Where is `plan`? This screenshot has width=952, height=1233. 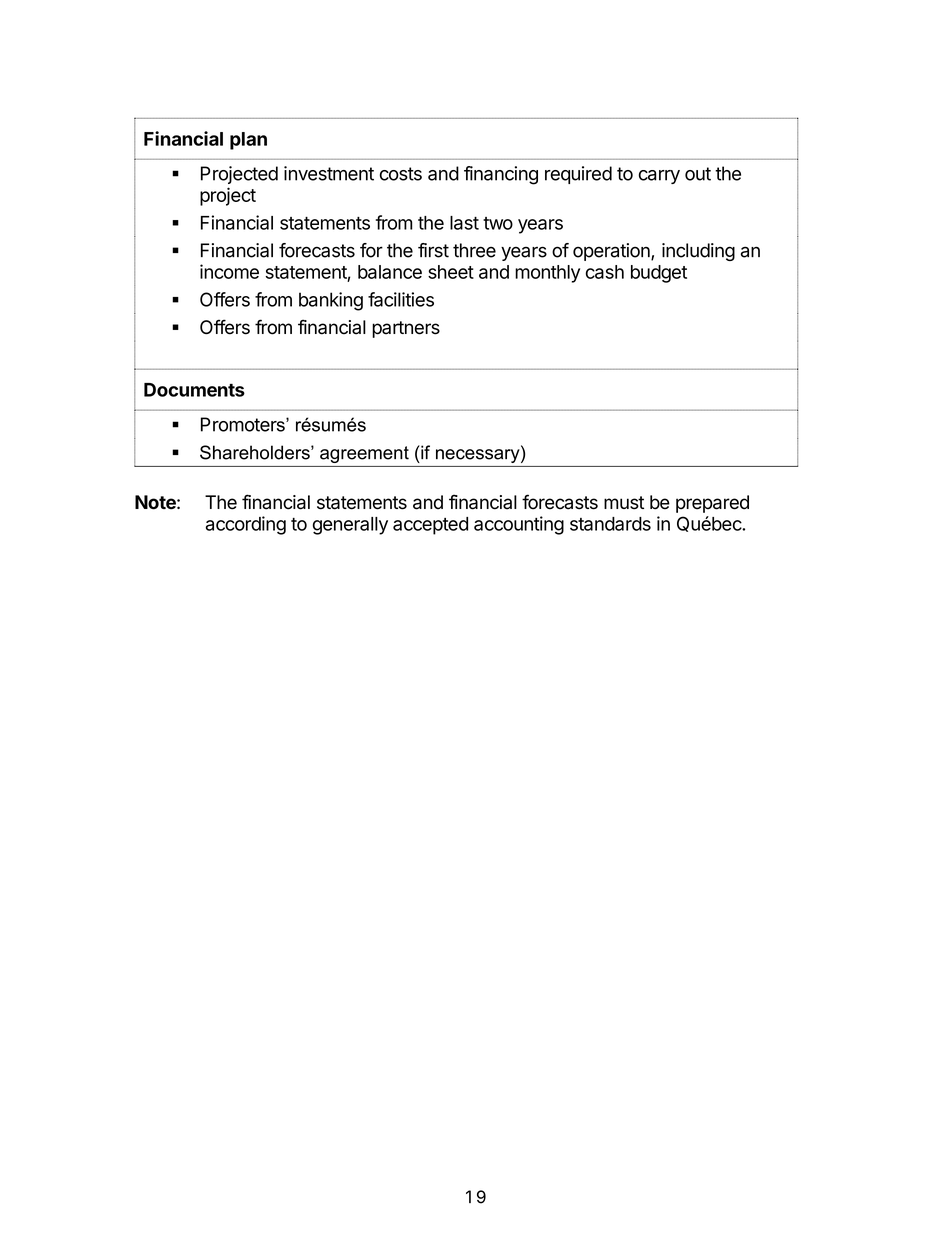
plan is located at coordinates (248, 141).
